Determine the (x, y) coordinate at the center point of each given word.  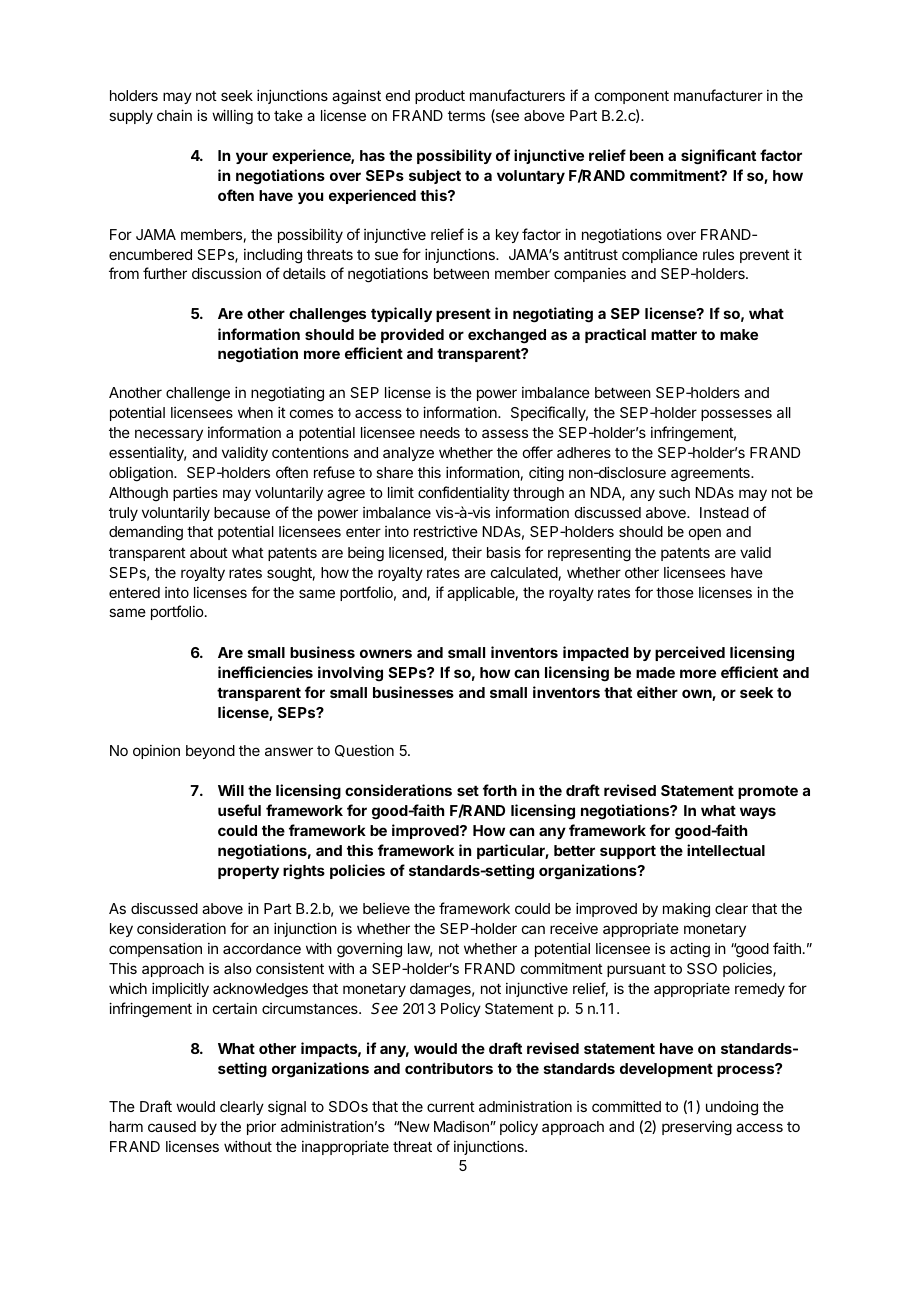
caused (172, 1126)
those (675, 592)
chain (174, 115)
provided (412, 335)
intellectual (726, 850)
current (451, 1107)
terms (466, 116)
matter (674, 335)
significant (718, 157)
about (209, 552)
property (248, 872)
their (467, 552)
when (255, 412)
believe (386, 908)
